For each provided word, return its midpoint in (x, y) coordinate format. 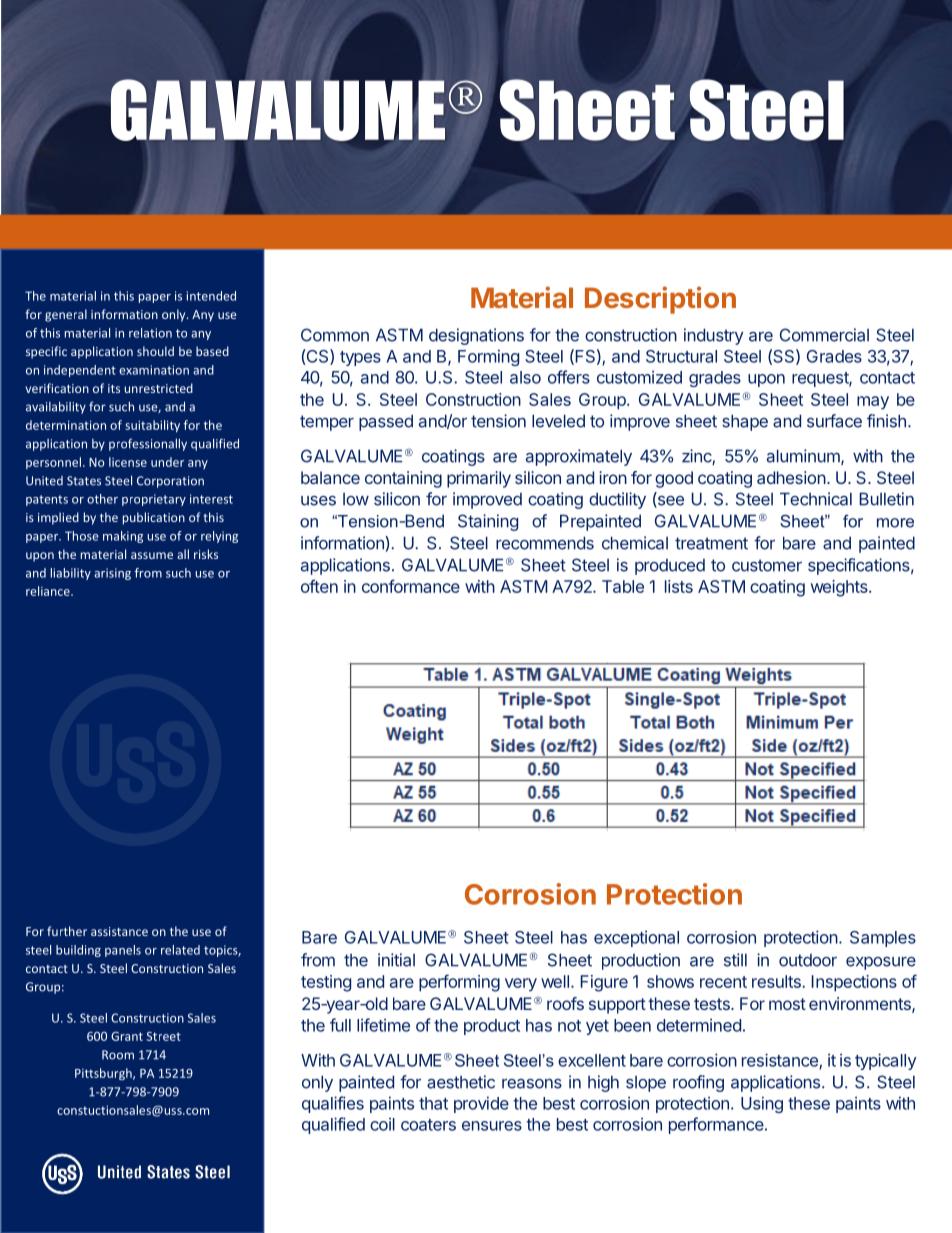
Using (762, 1104)
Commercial (824, 335)
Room (118, 1055)
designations (476, 336)
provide (481, 1104)
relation (150, 333)
